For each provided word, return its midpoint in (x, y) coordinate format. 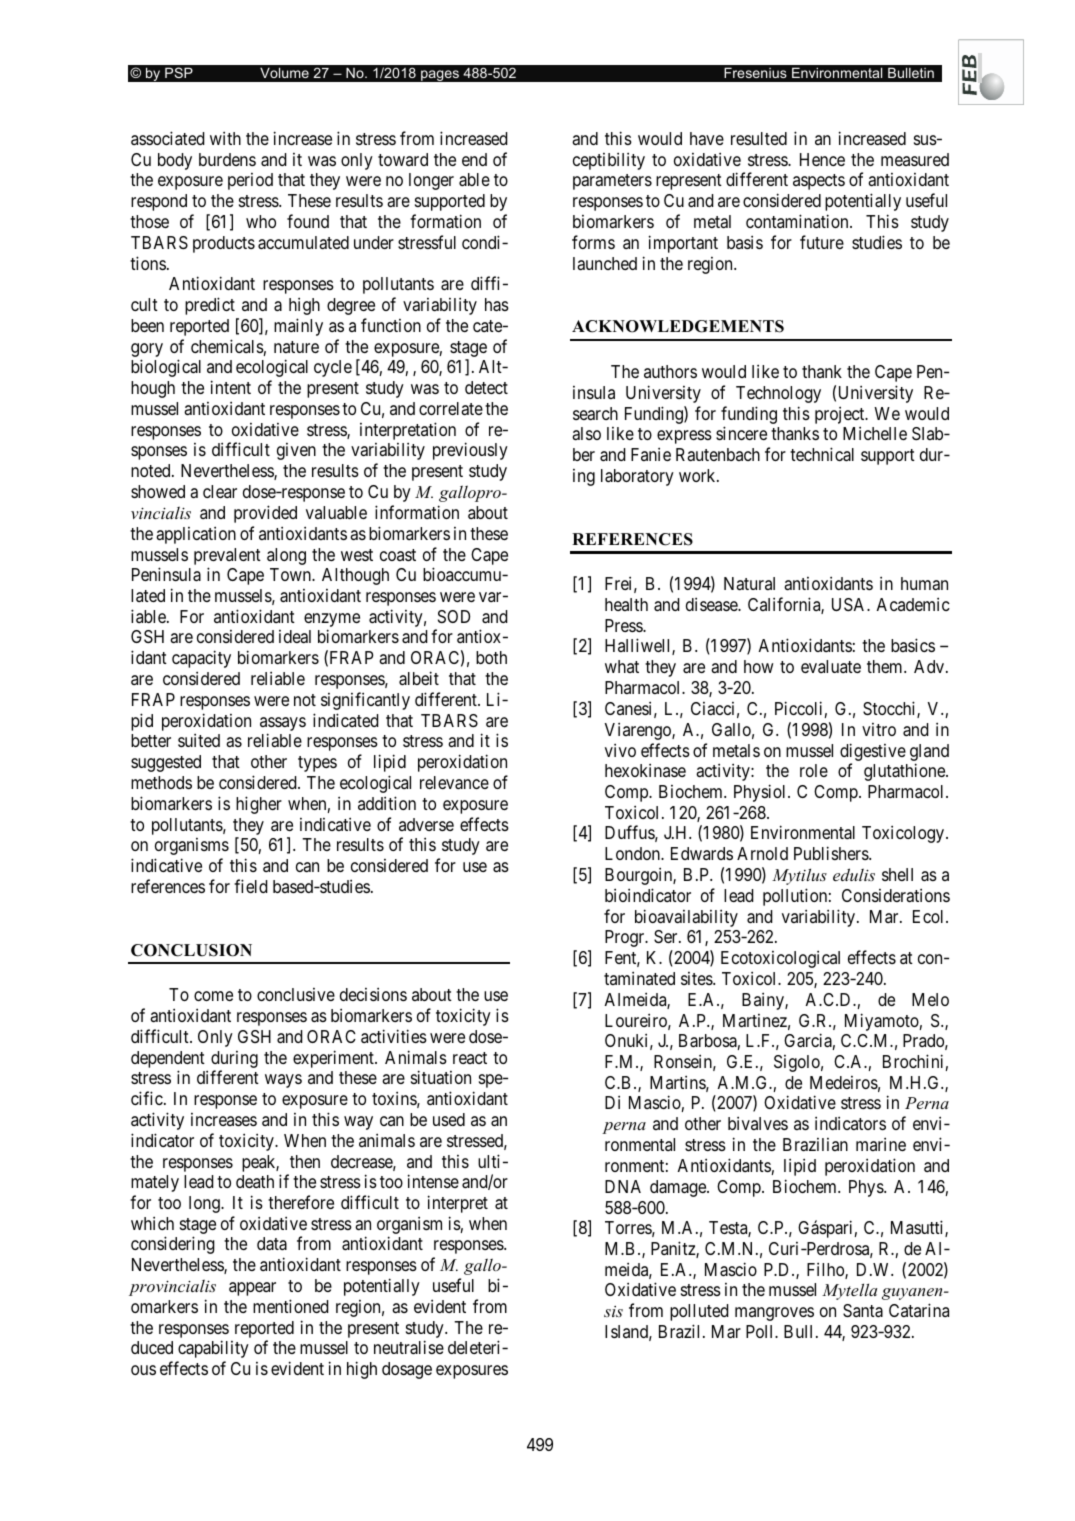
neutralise (409, 1347)
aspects (819, 182)
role (814, 770)
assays (283, 724)
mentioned (291, 1306)
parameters (612, 182)
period (250, 181)
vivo (620, 750)
